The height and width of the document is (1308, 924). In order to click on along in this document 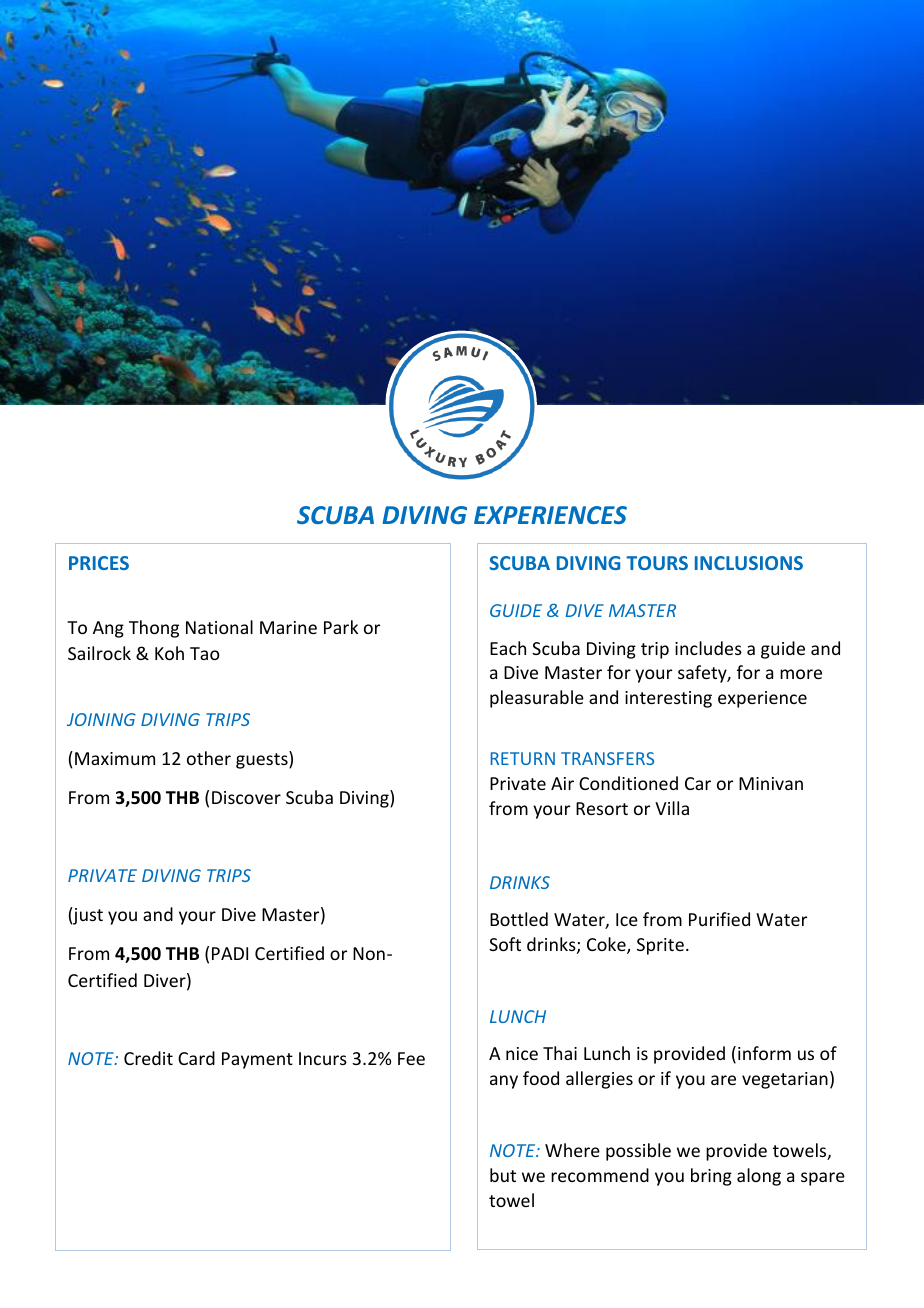, I will do `click(759, 1177)`.
